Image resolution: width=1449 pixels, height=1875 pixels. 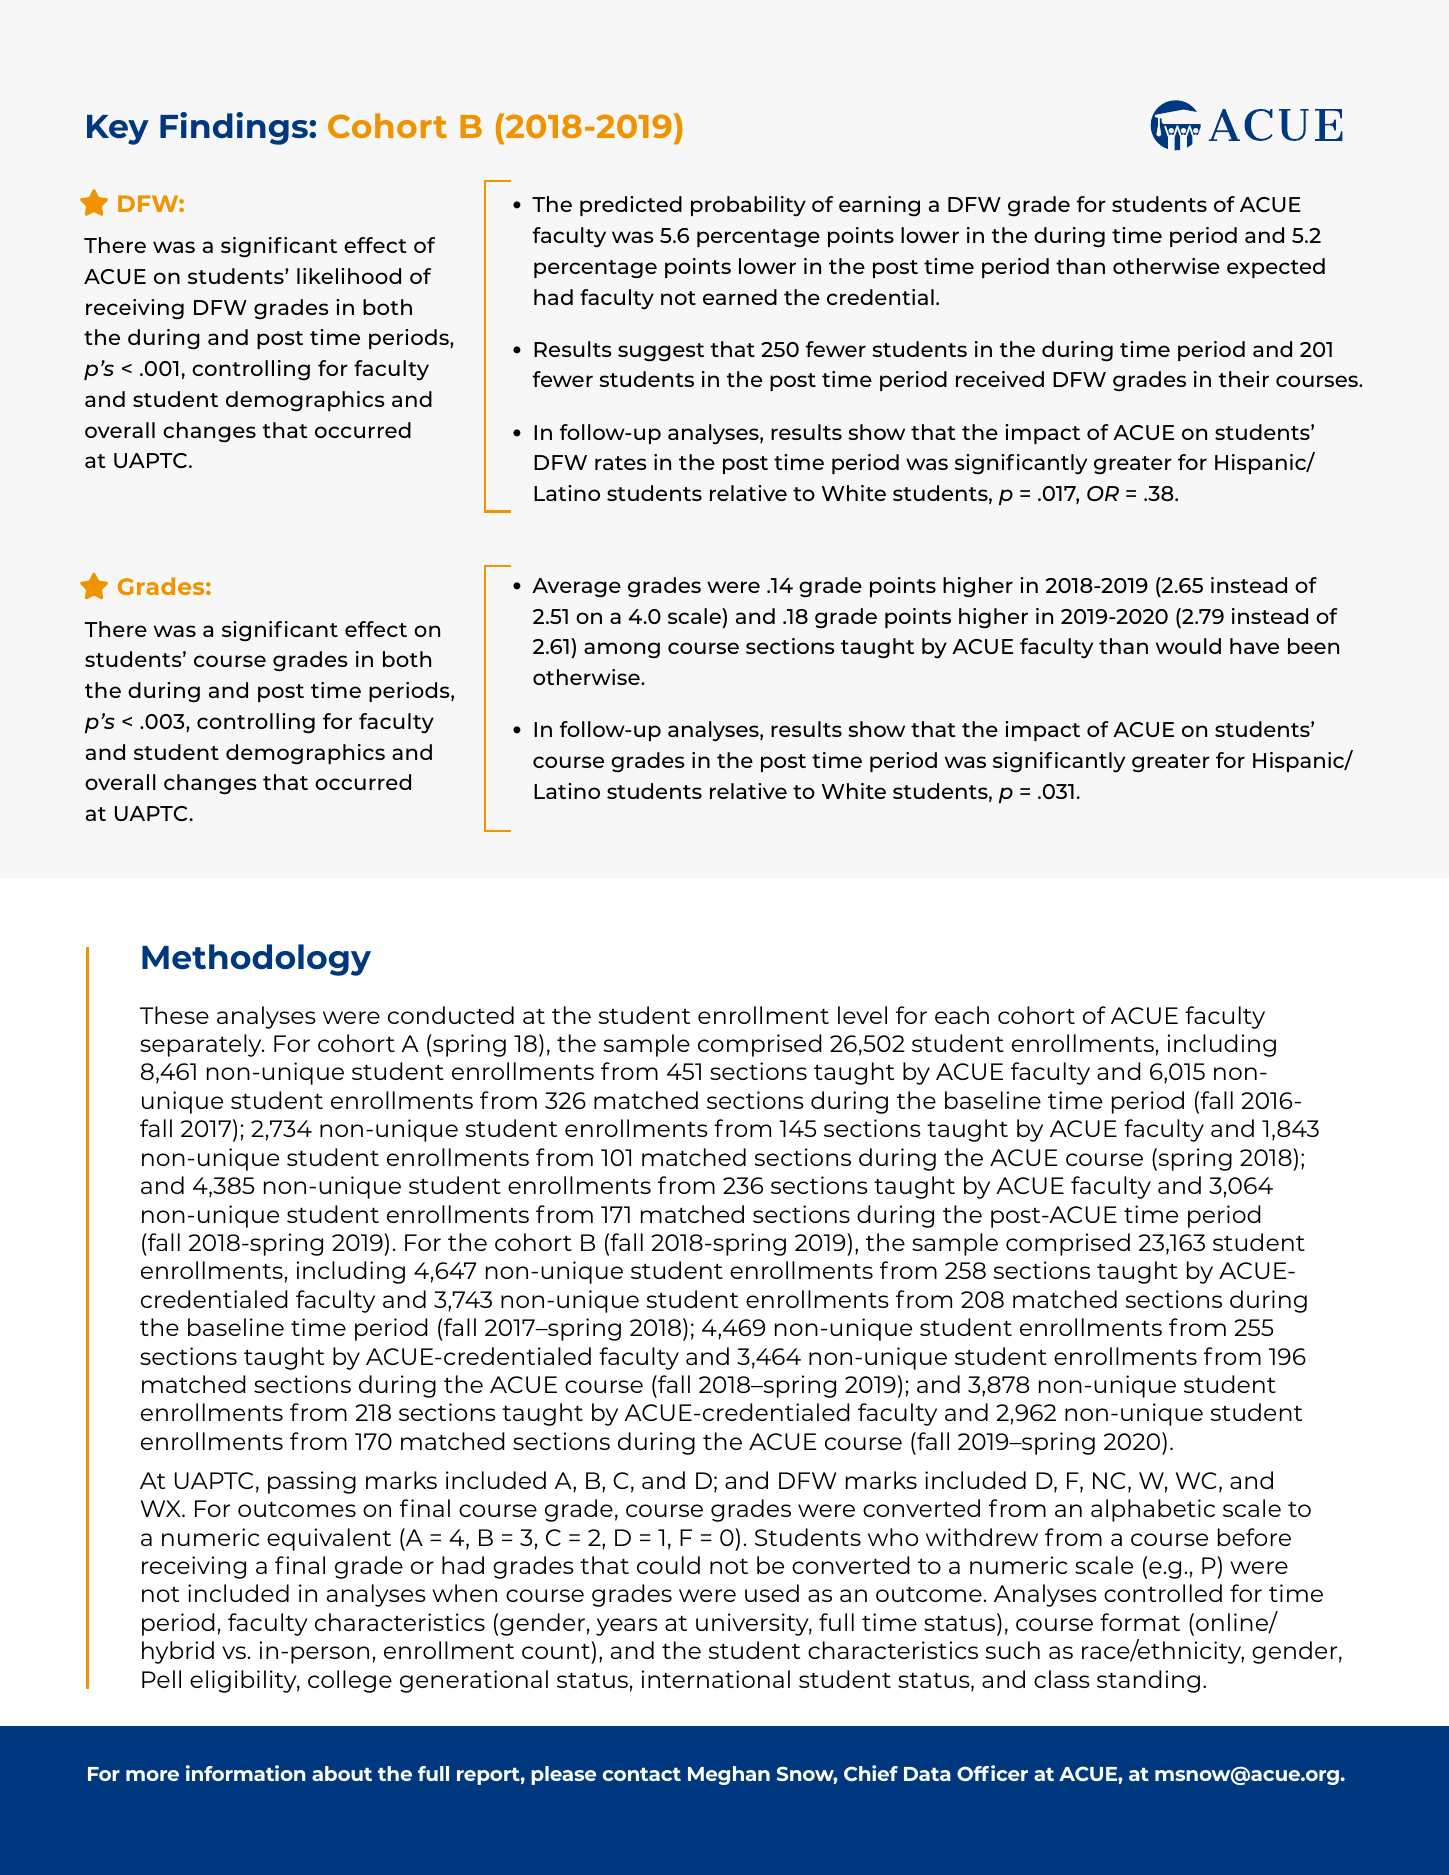 I want to click on about, so click(x=342, y=1773).
